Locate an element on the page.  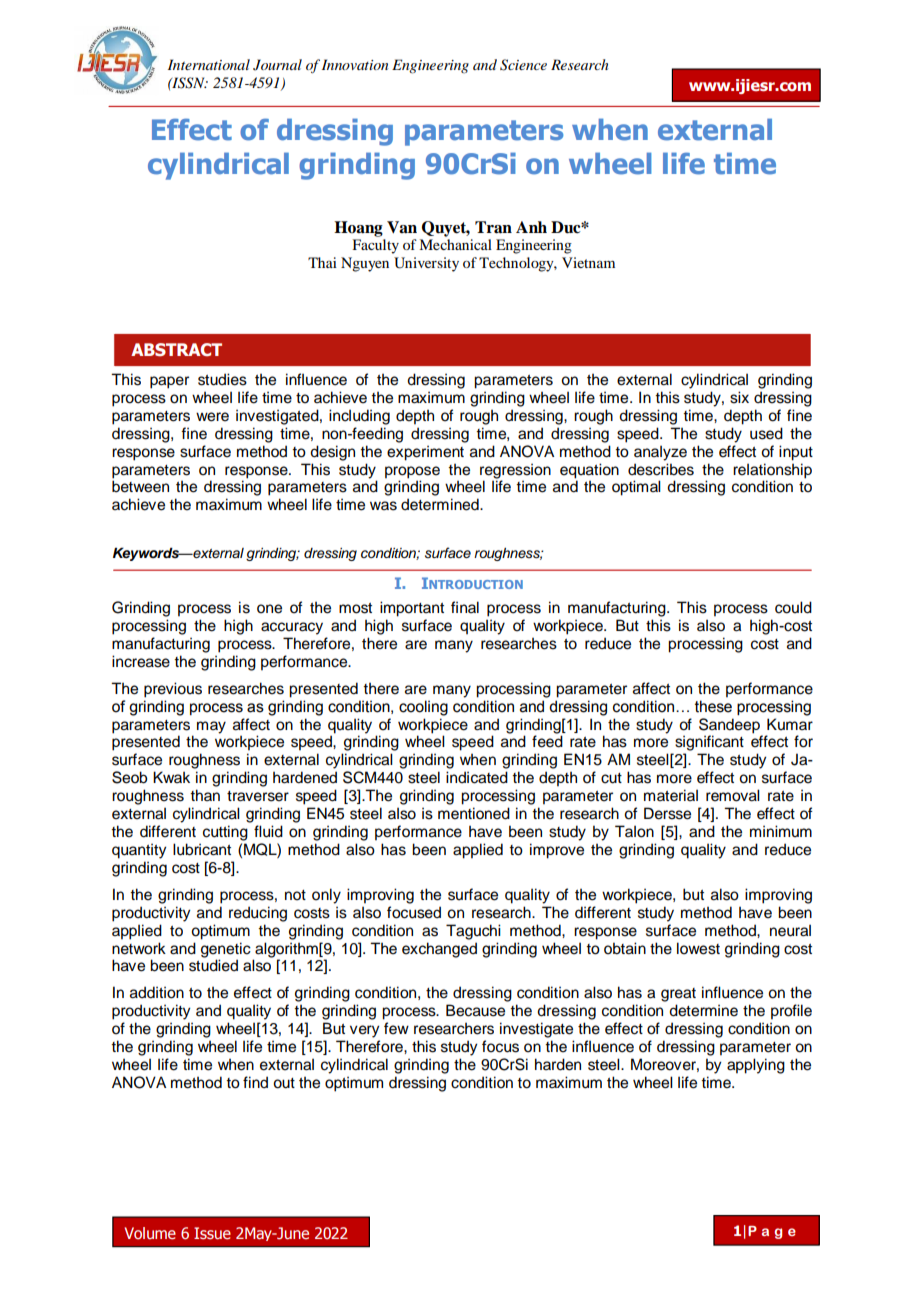
relationship is located at coordinates (772, 471).
